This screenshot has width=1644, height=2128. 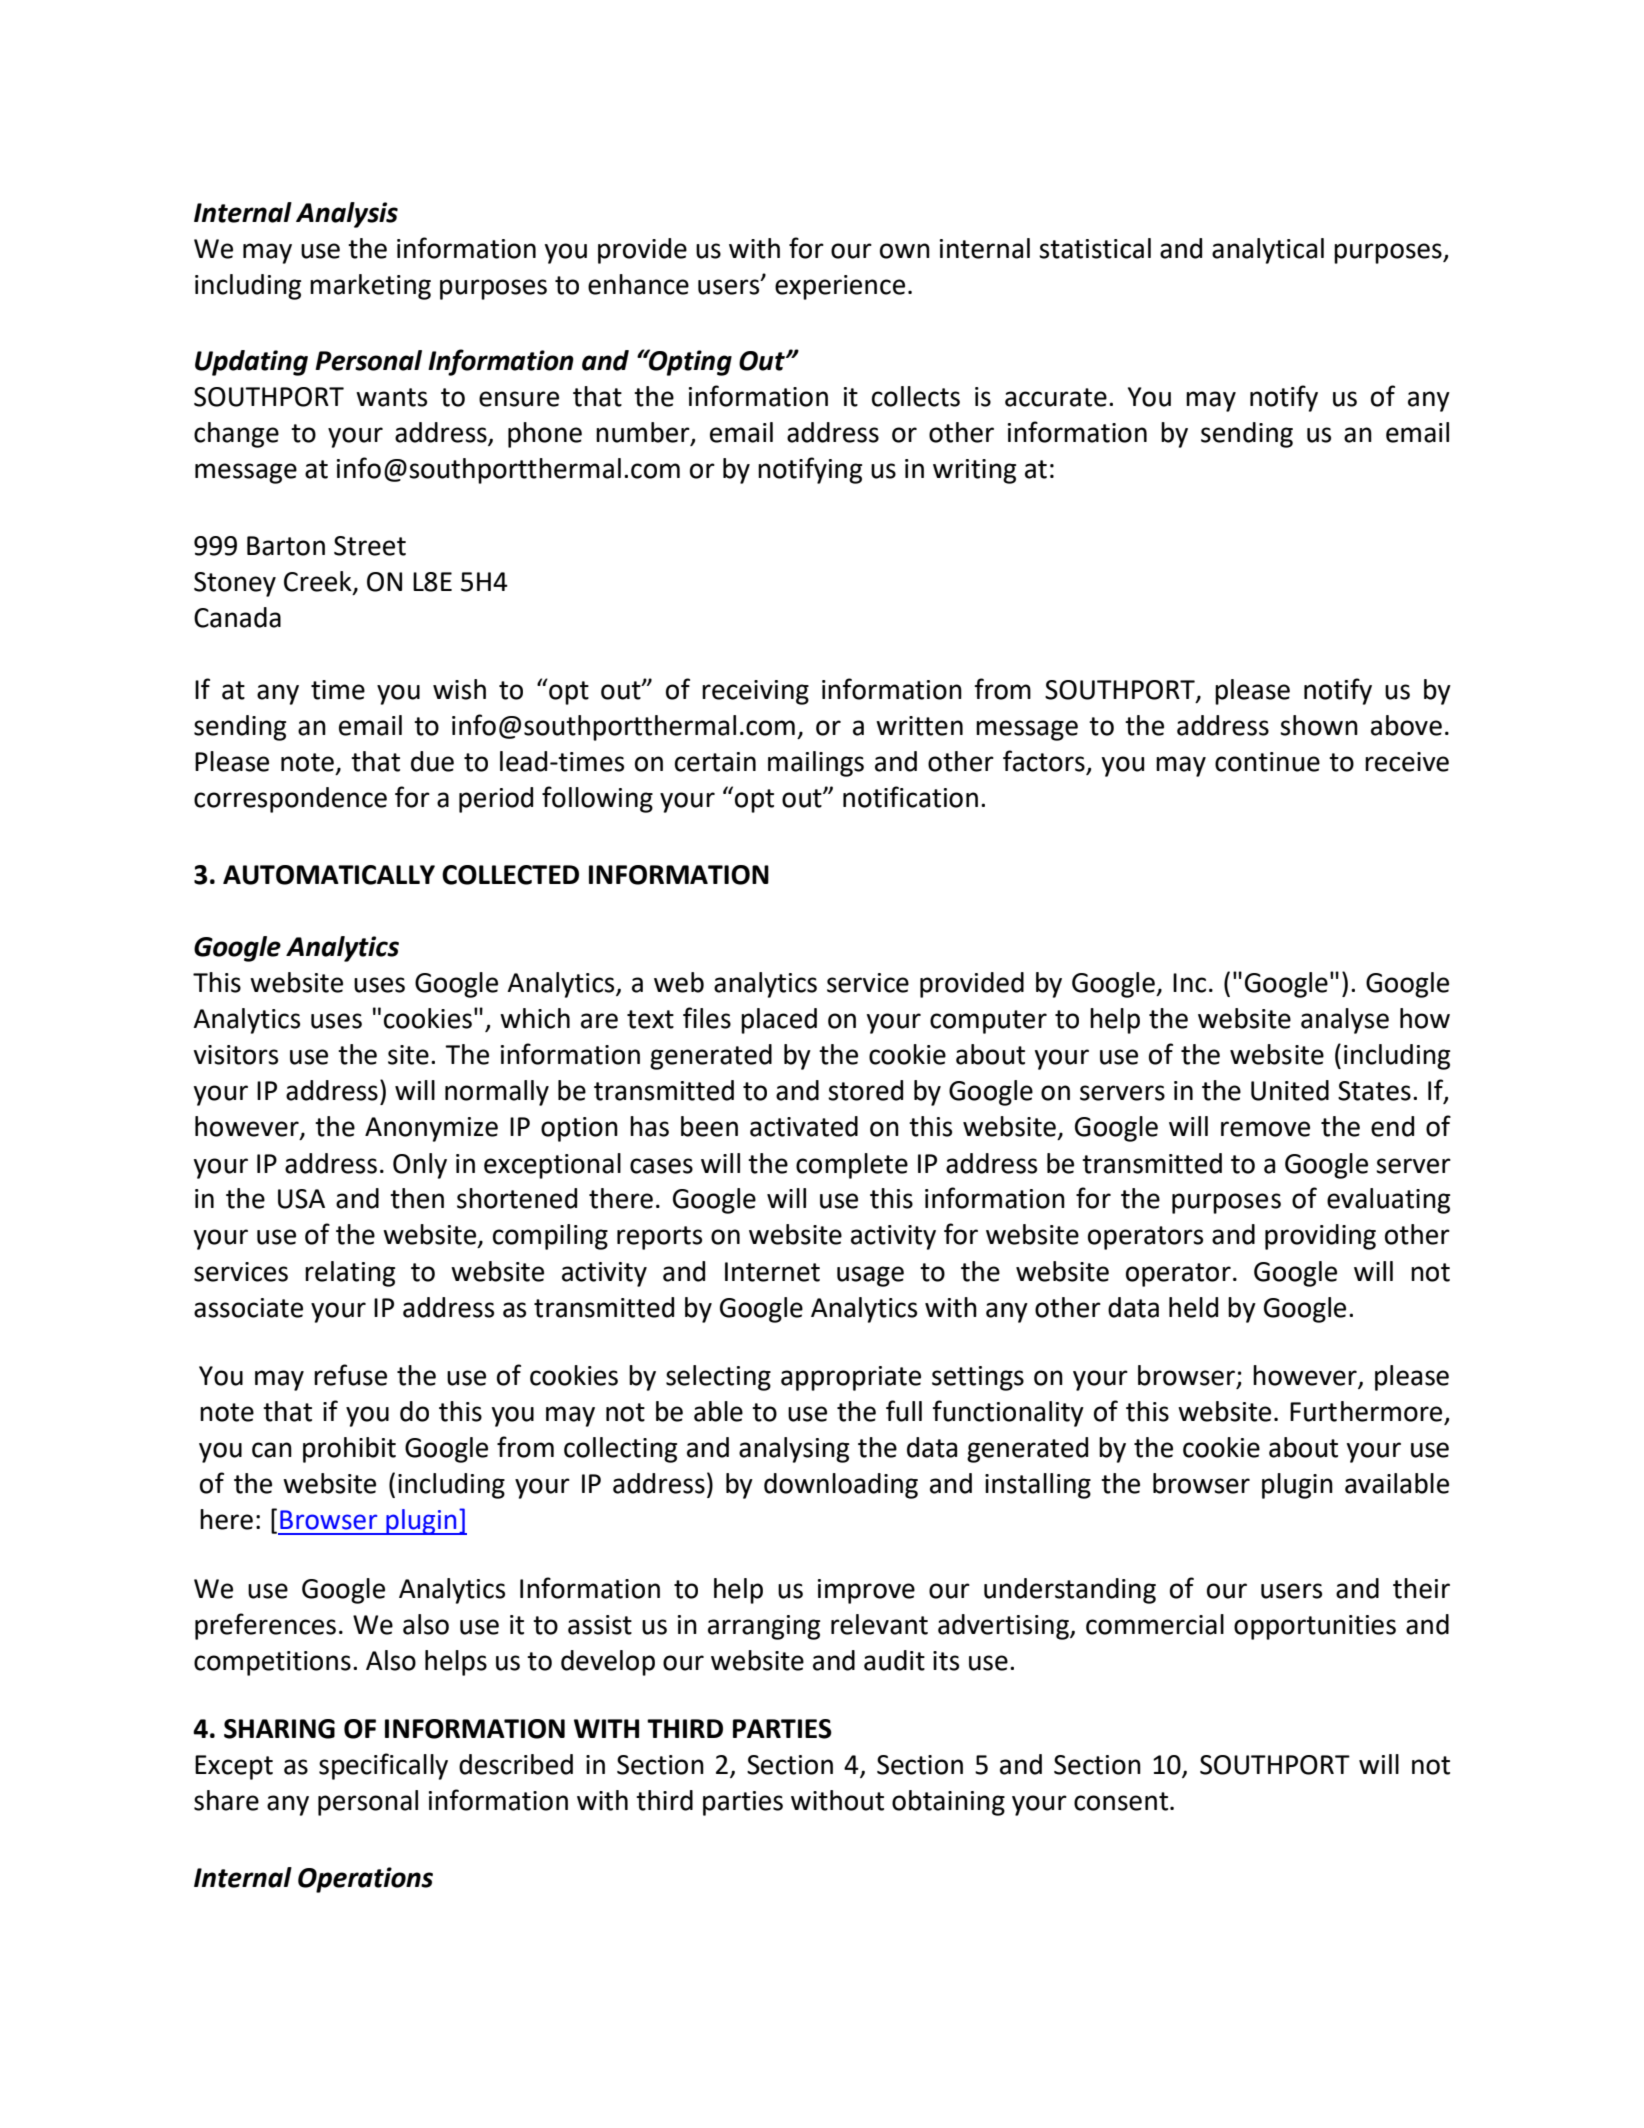 What do you see at coordinates (370, 287) in the screenshot?
I see `marketing` at bounding box center [370, 287].
